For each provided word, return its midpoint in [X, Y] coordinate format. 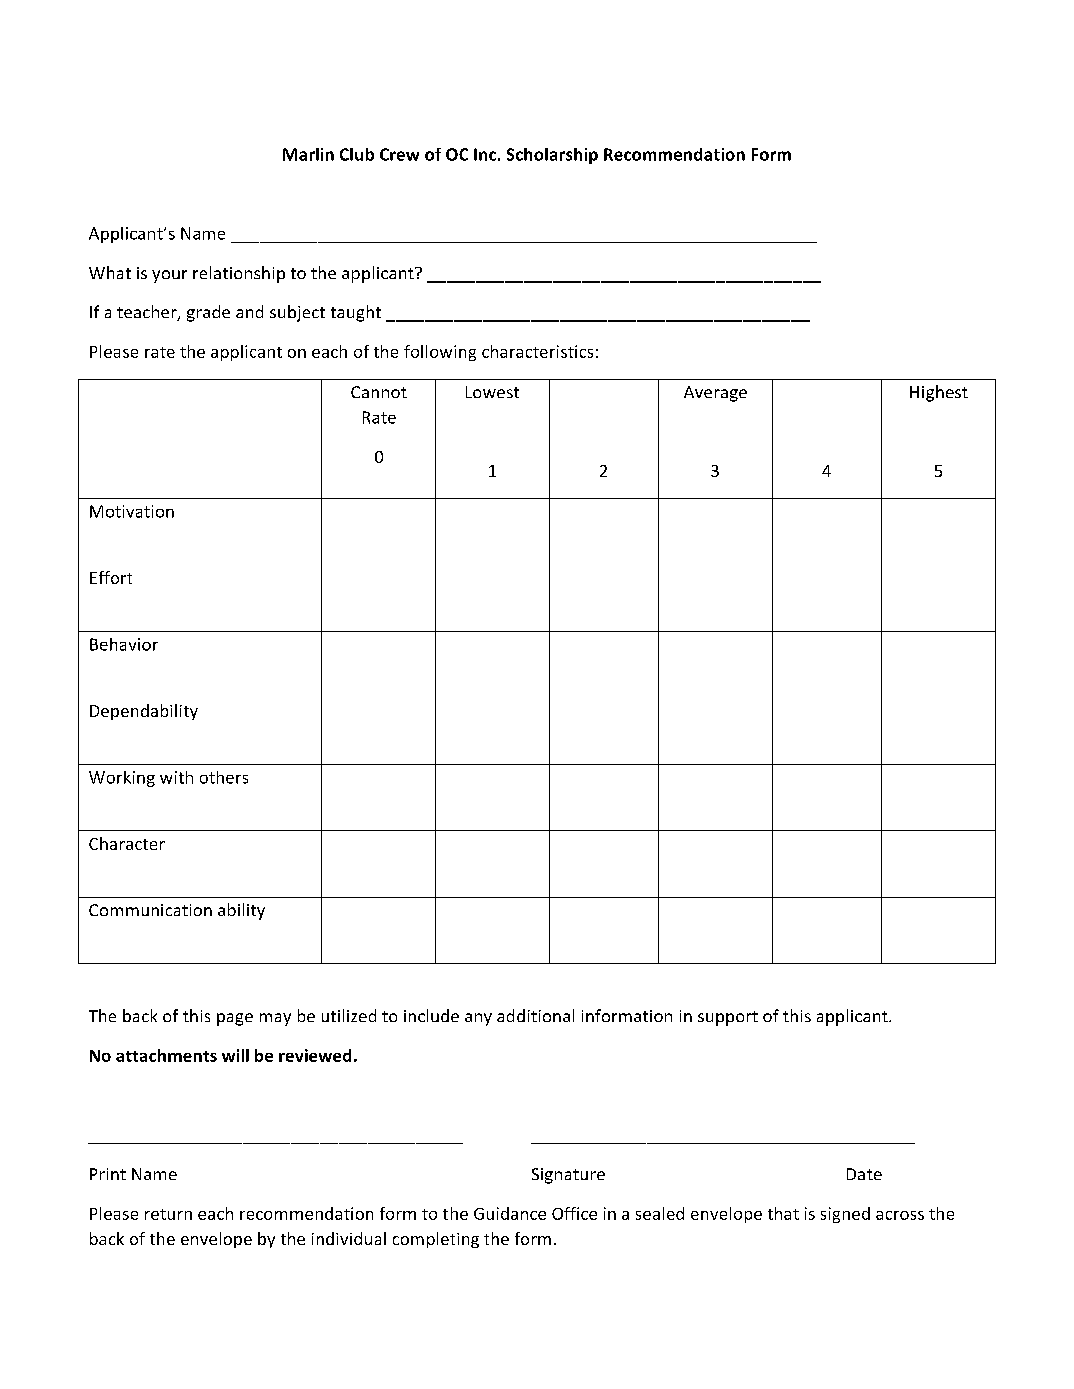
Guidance [510, 1213]
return [168, 1214]
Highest [939, 393]
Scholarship [552, 156]
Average [715, 394]
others [224, 777]
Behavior [124, 644]
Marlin [308, 154]
